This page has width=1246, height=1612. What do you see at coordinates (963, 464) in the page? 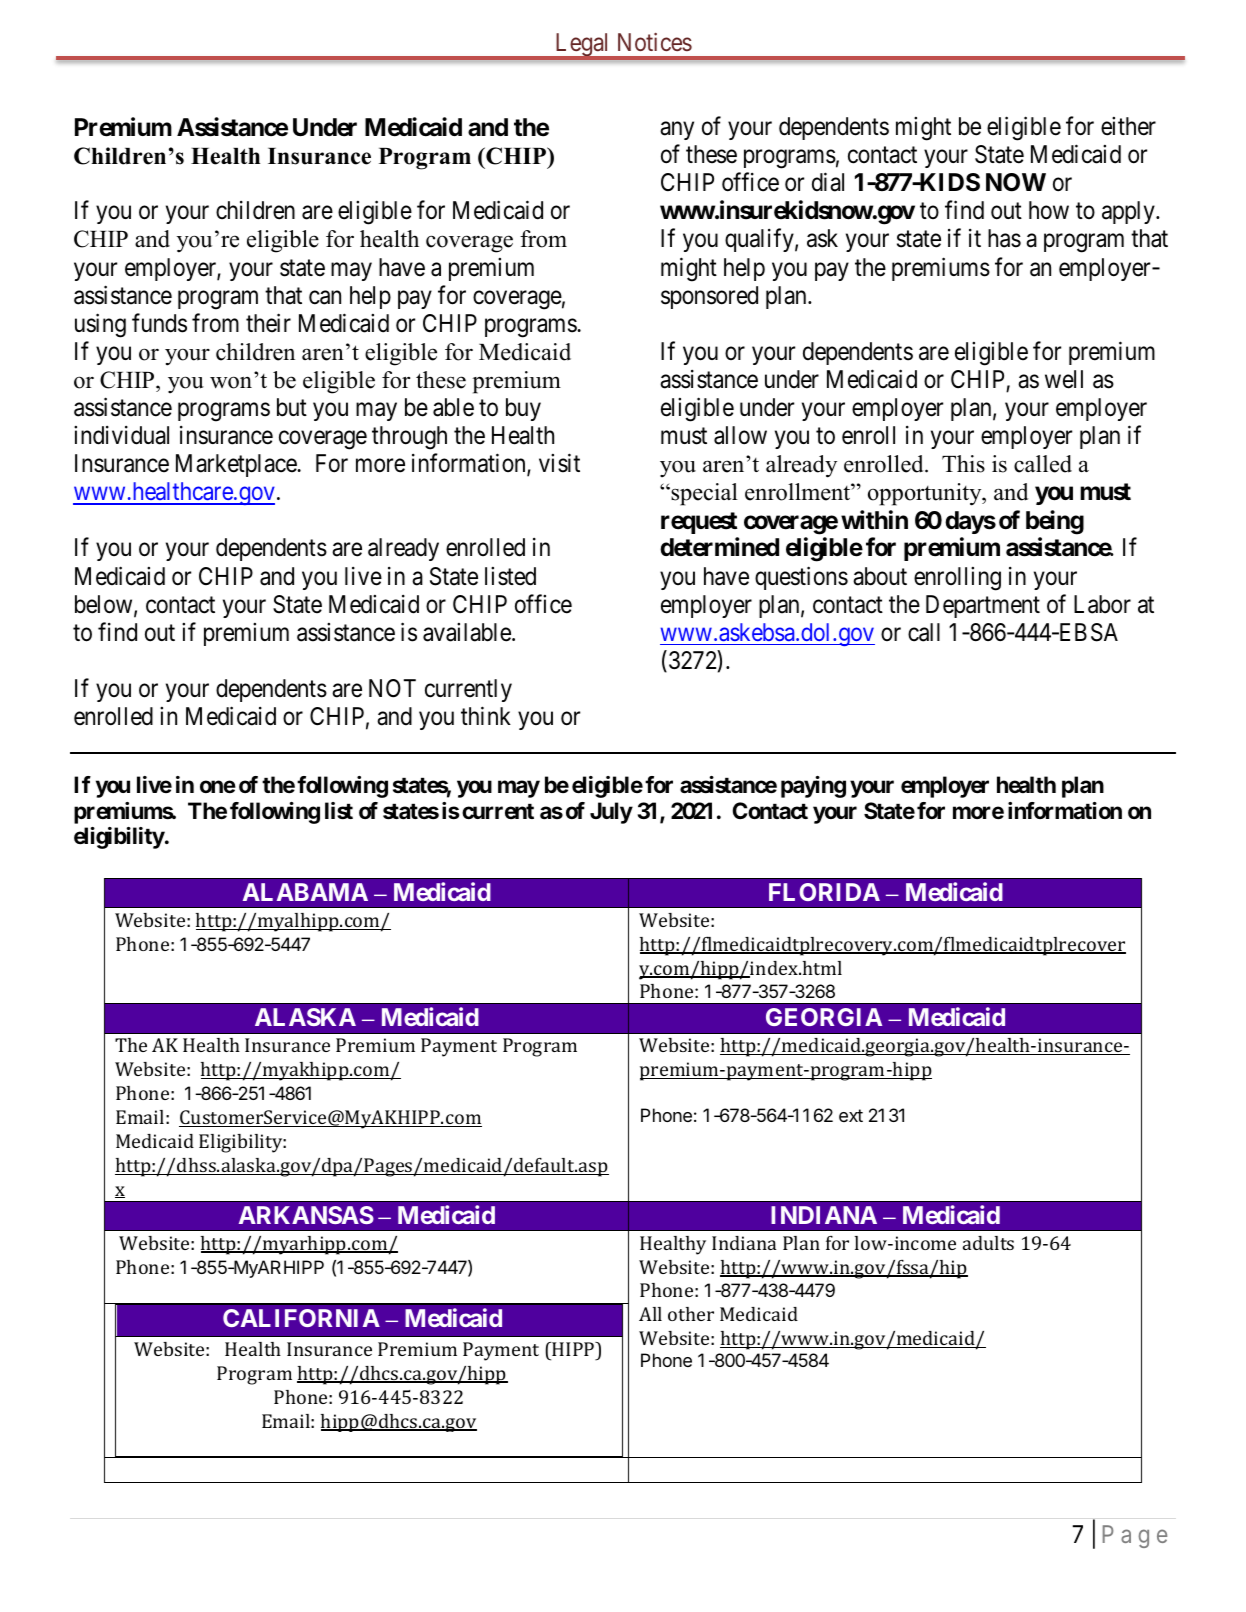
I see `This` at bounding box center [963, 464].
